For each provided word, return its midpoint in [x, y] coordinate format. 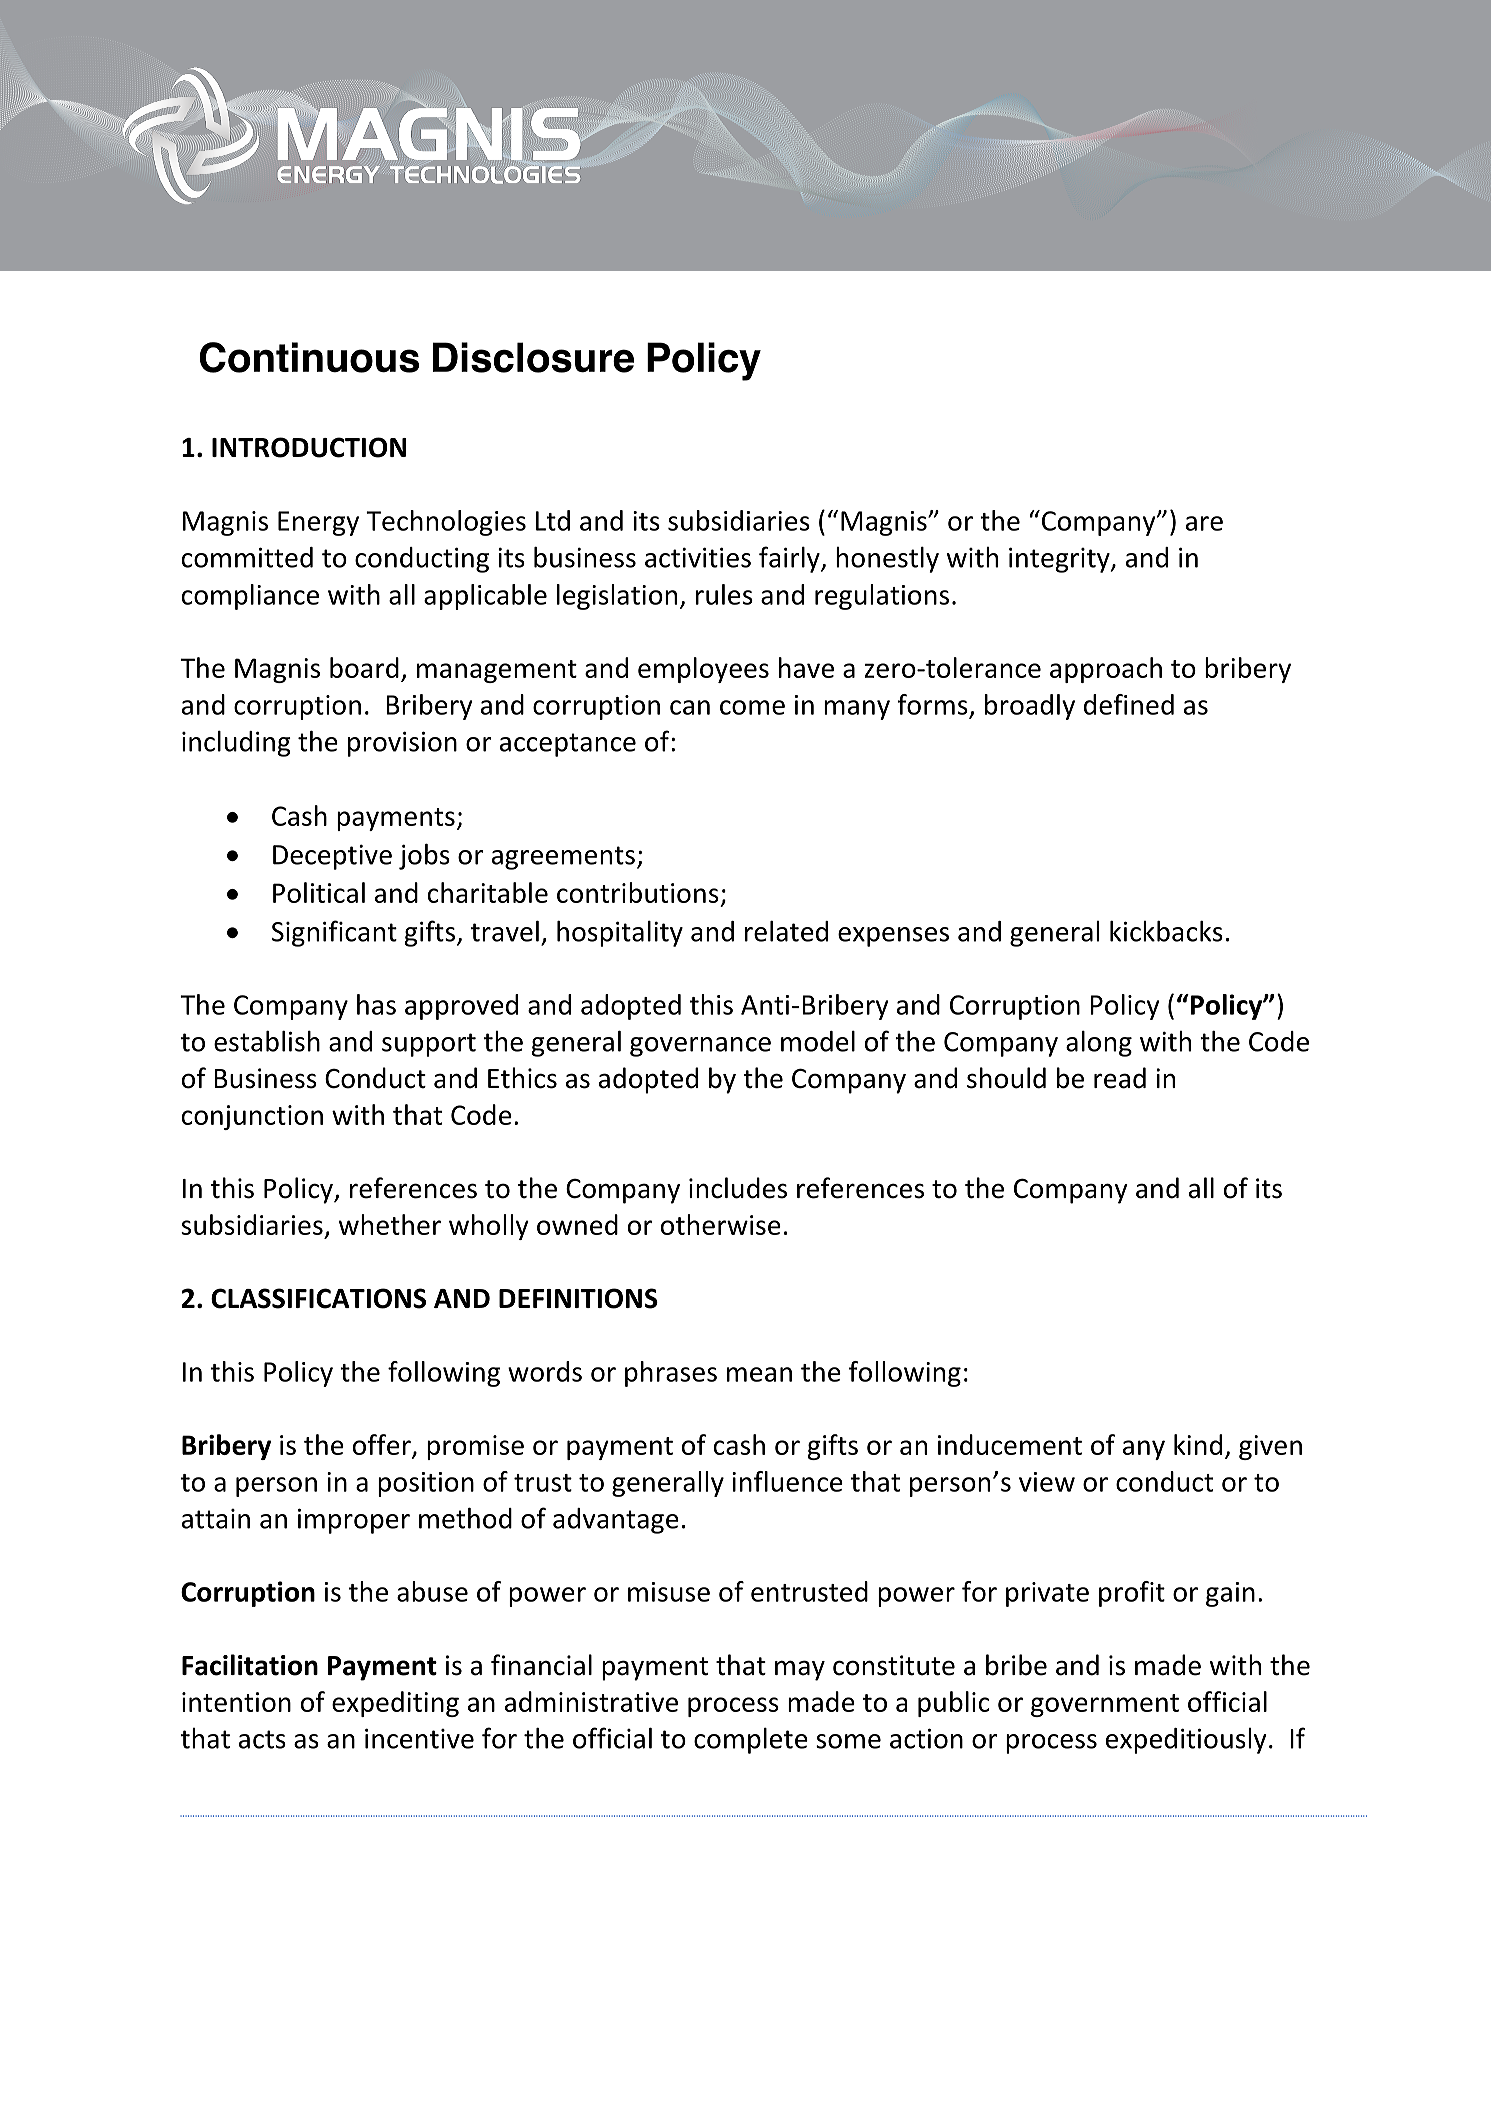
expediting [395, 1704]
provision [402, 744]
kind [1198, 1444]
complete [751, 1741]
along [1099, 1044]
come [752, 707]
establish [267, 1041]
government [1105, 1705]
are [1204, 523]
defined [1129, 704]
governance [700, 1047]
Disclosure [533, 357]
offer [383, 1446]
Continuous [309, 357]
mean [759, 1374]
